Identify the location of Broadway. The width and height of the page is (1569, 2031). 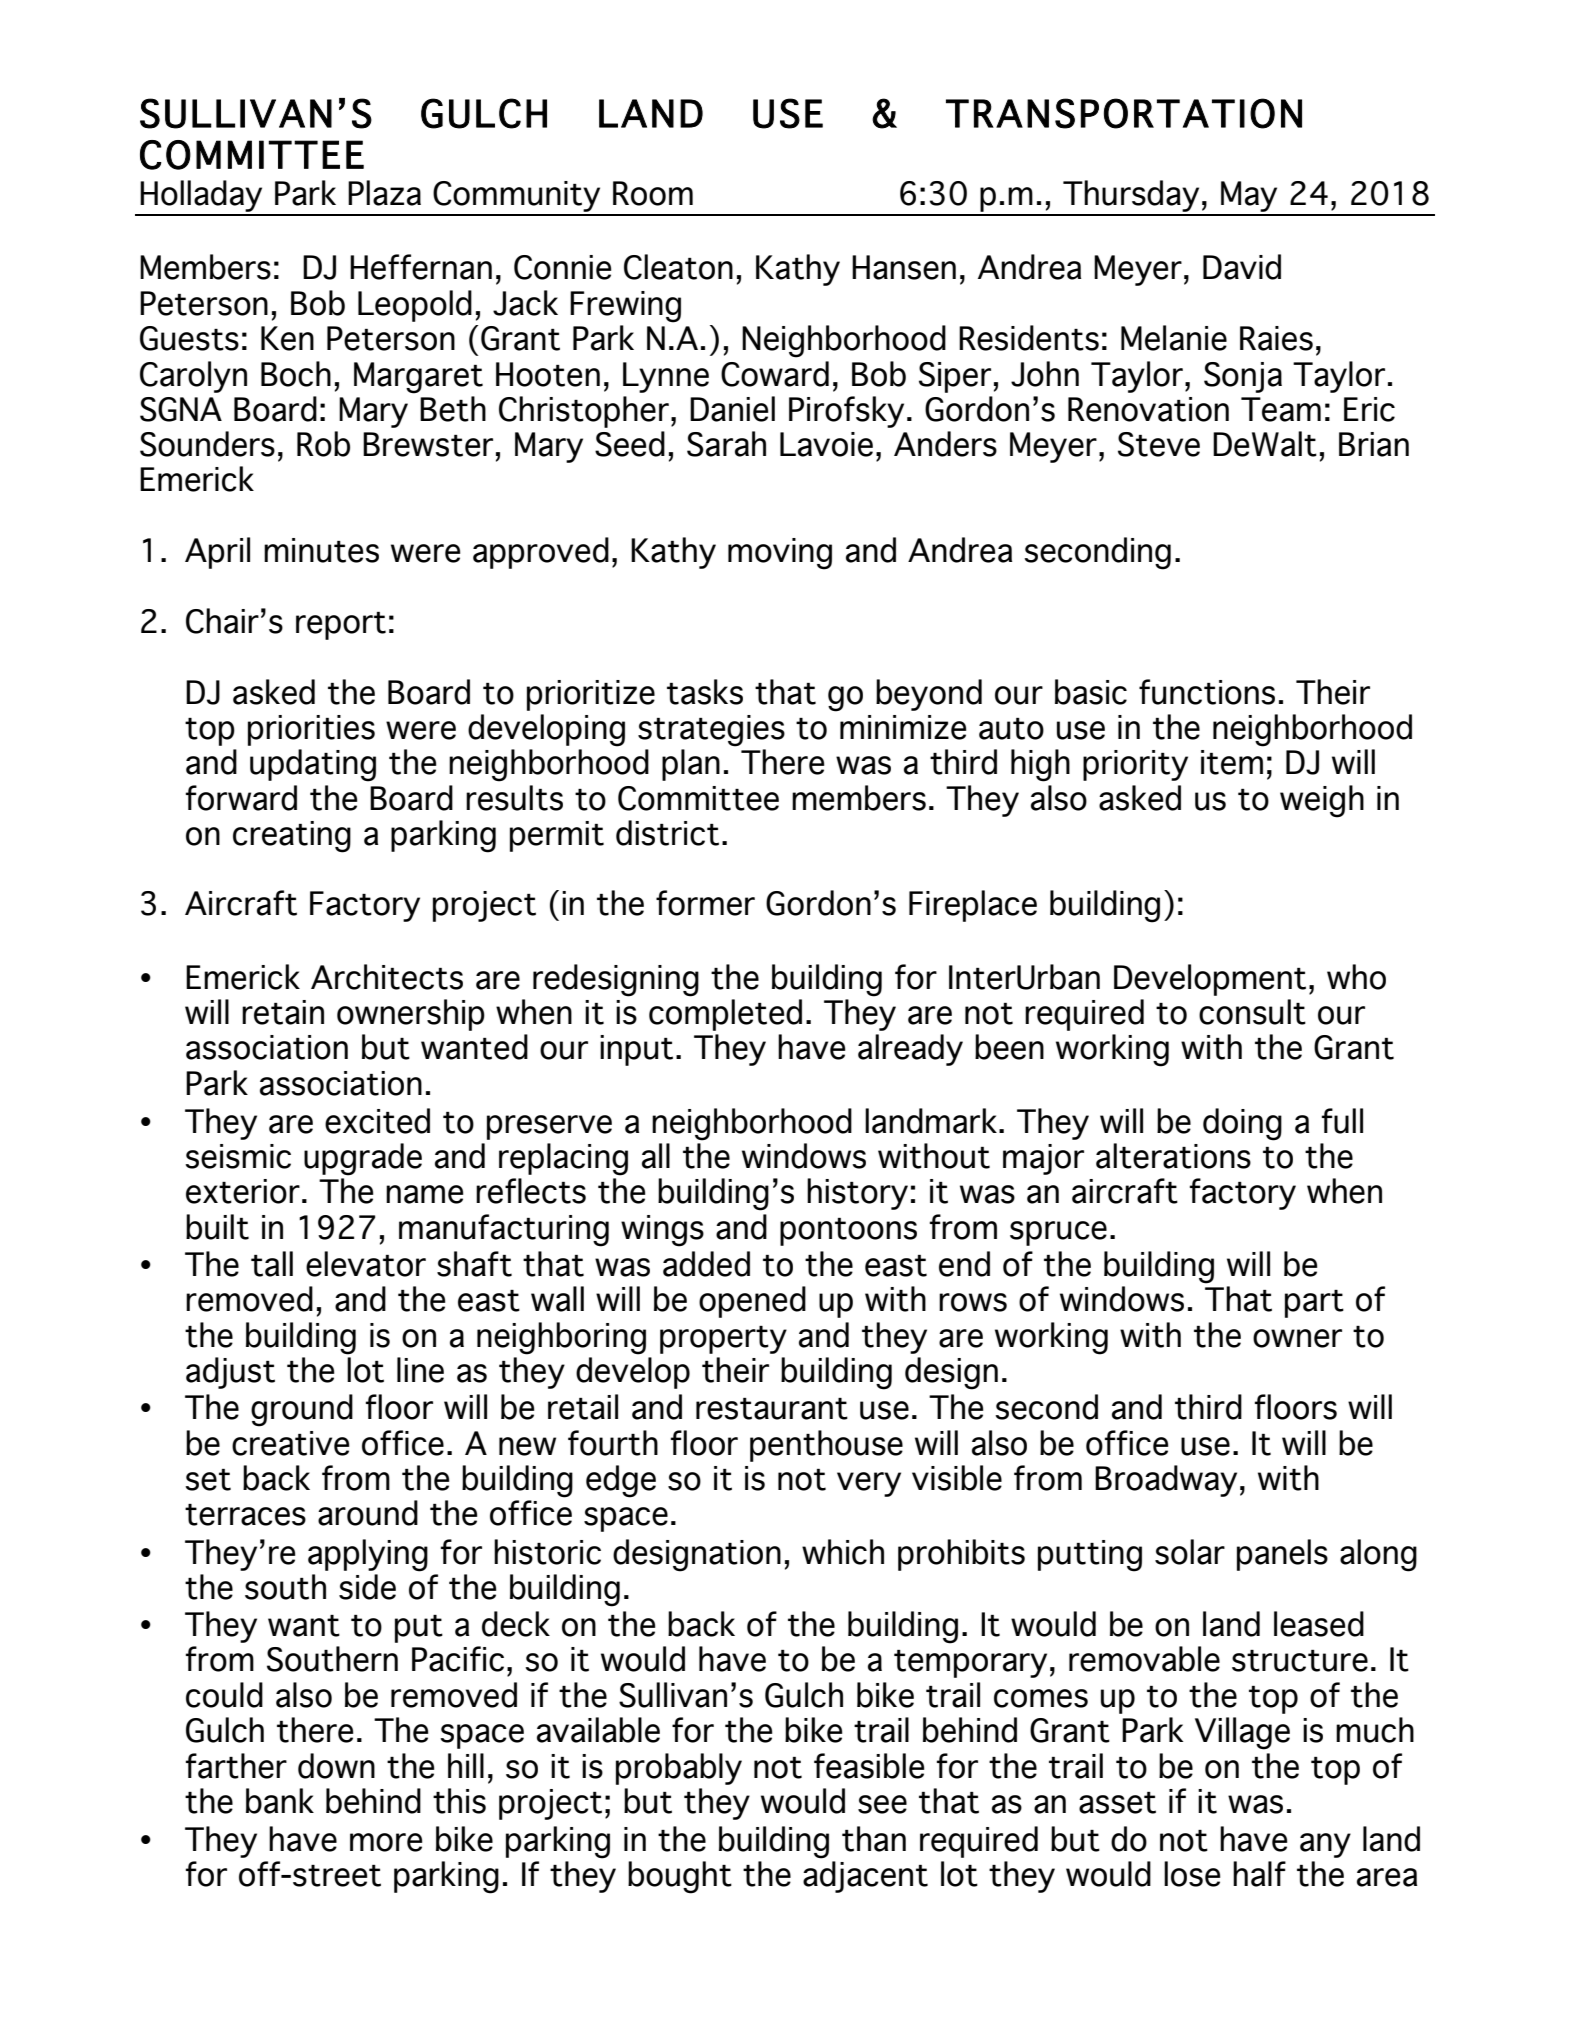
(1166, 1481).
